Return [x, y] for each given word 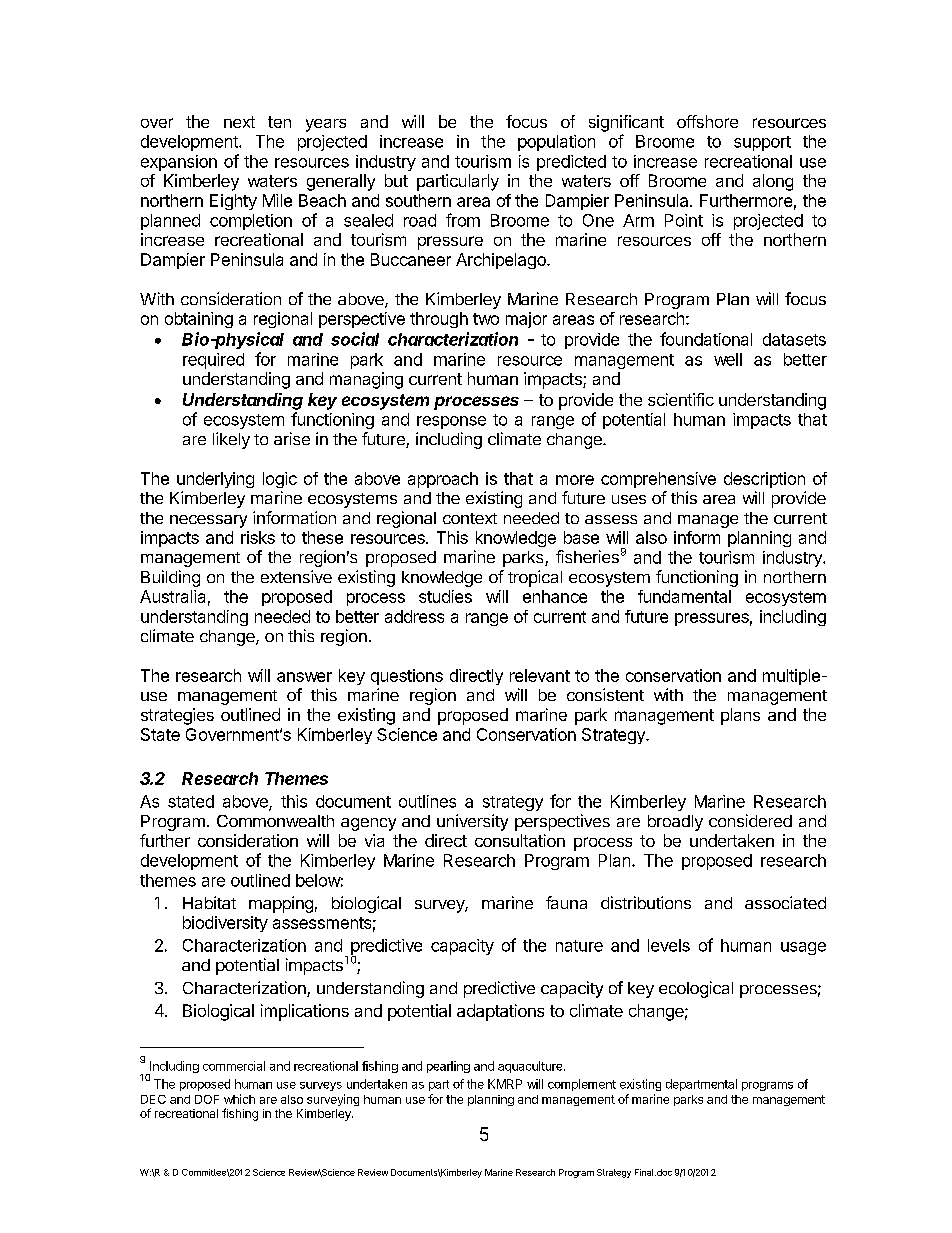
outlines [427, 801]
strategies [177, 716]
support [762, 143]
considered [750, 820]
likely [231, 440]
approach [443, 480]
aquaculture [531, 1067]
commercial [234, 1066]
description [764, 480]
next [239, 122]
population [556, 143]
